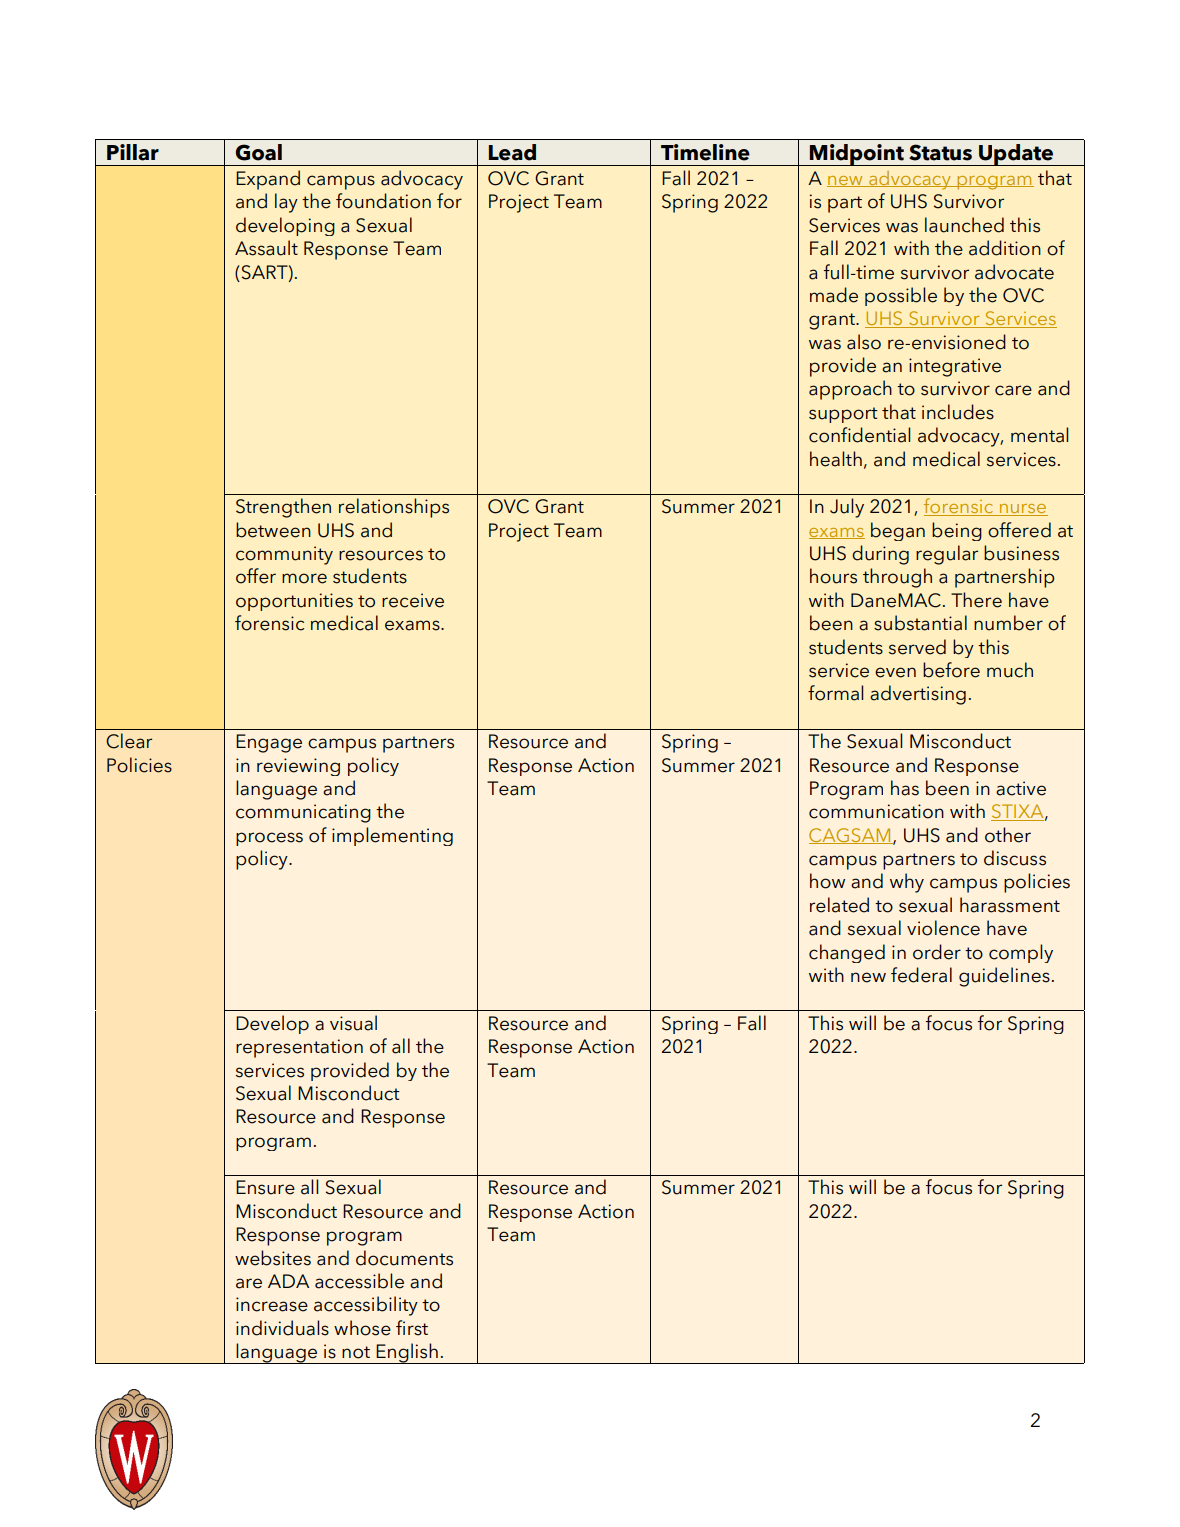 This screenshot has width=1180, height=1527. What do you see at coordinates (921, 975) in the screenshot?
I see `federal` at bounding box center [921, 975].
